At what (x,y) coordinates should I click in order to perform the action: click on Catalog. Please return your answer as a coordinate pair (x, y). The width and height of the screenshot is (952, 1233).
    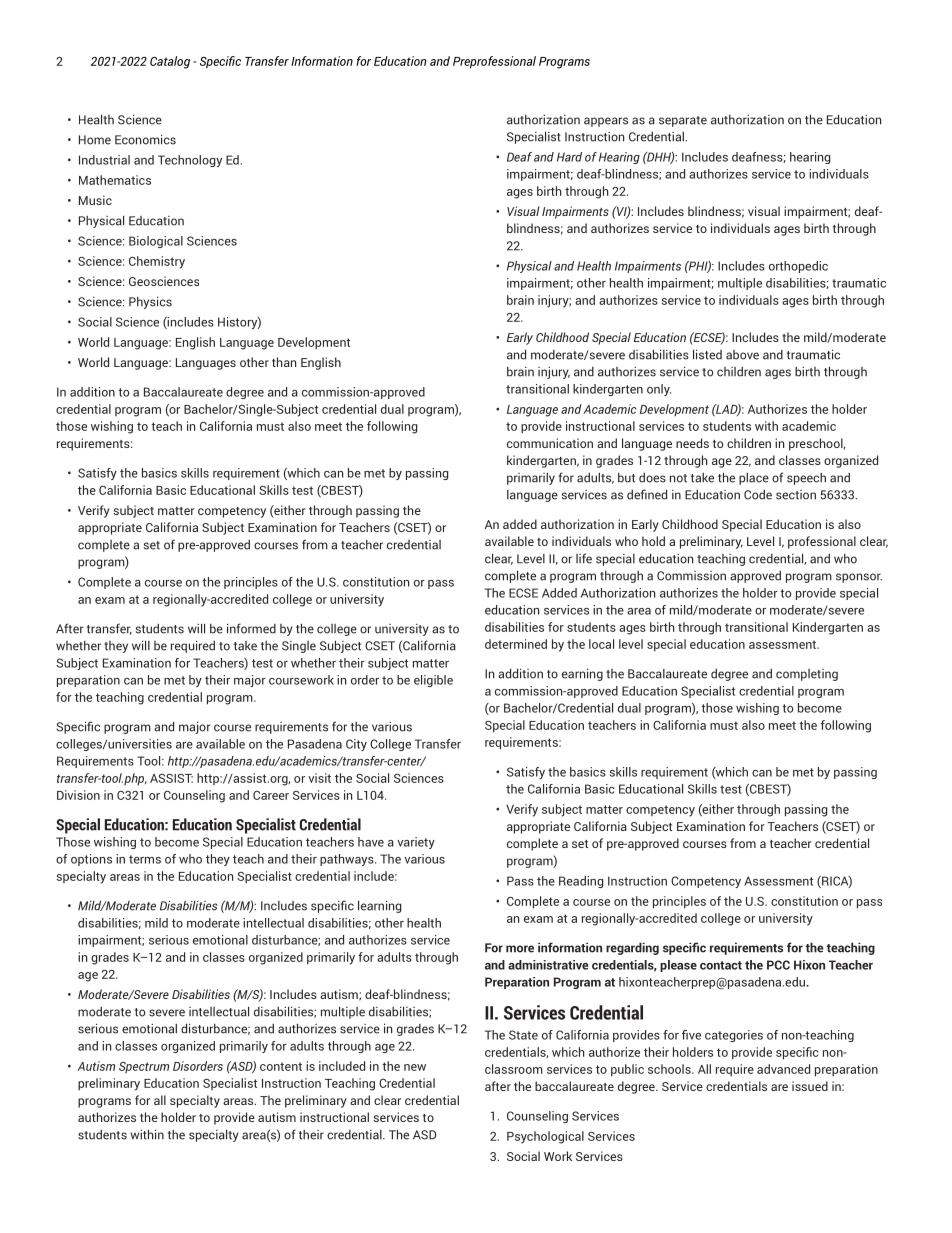
    Looking at the image, I should click on (170, 62).
